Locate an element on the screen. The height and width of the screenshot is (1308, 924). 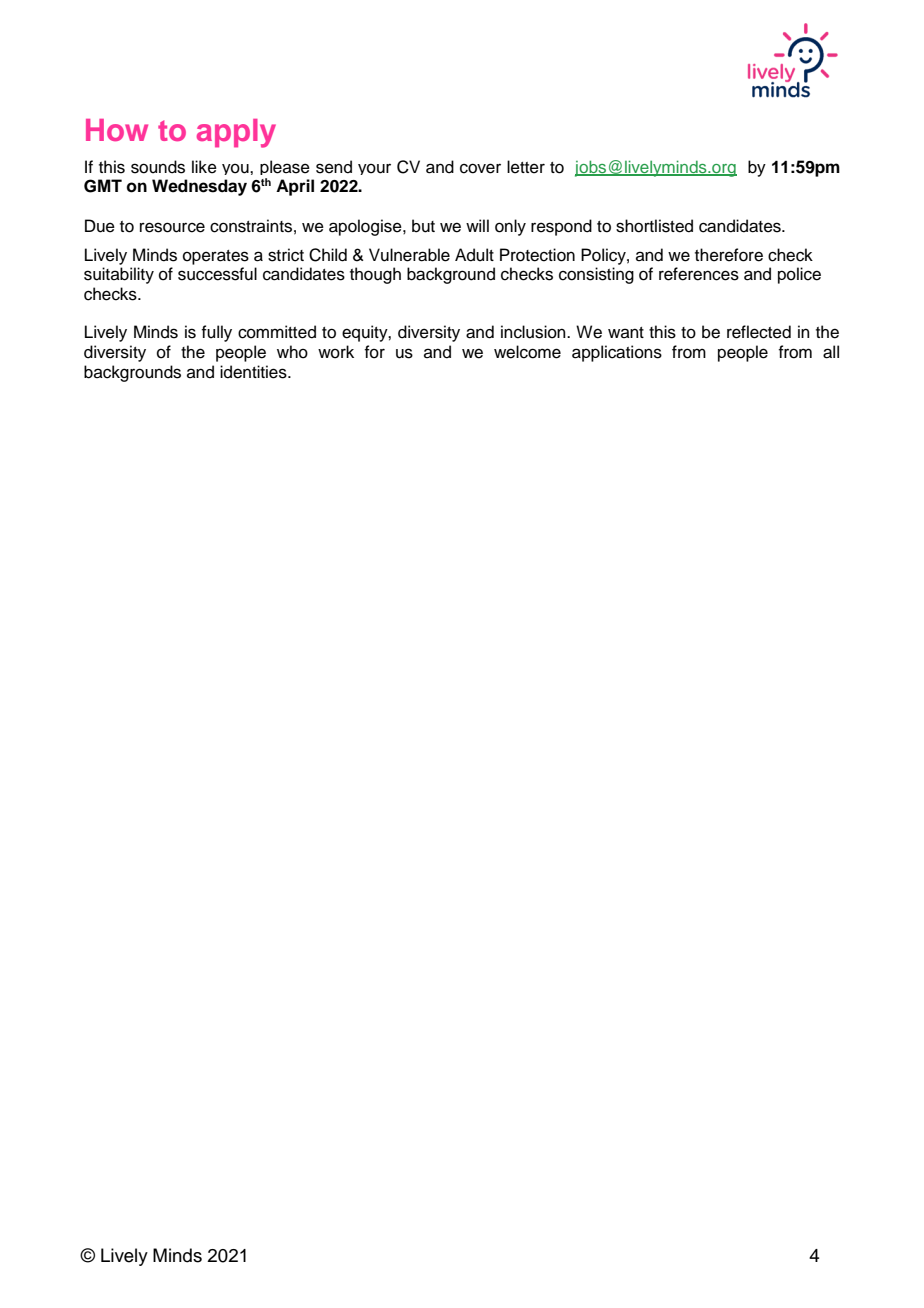
therefore is located at coordinates (729, 255).
